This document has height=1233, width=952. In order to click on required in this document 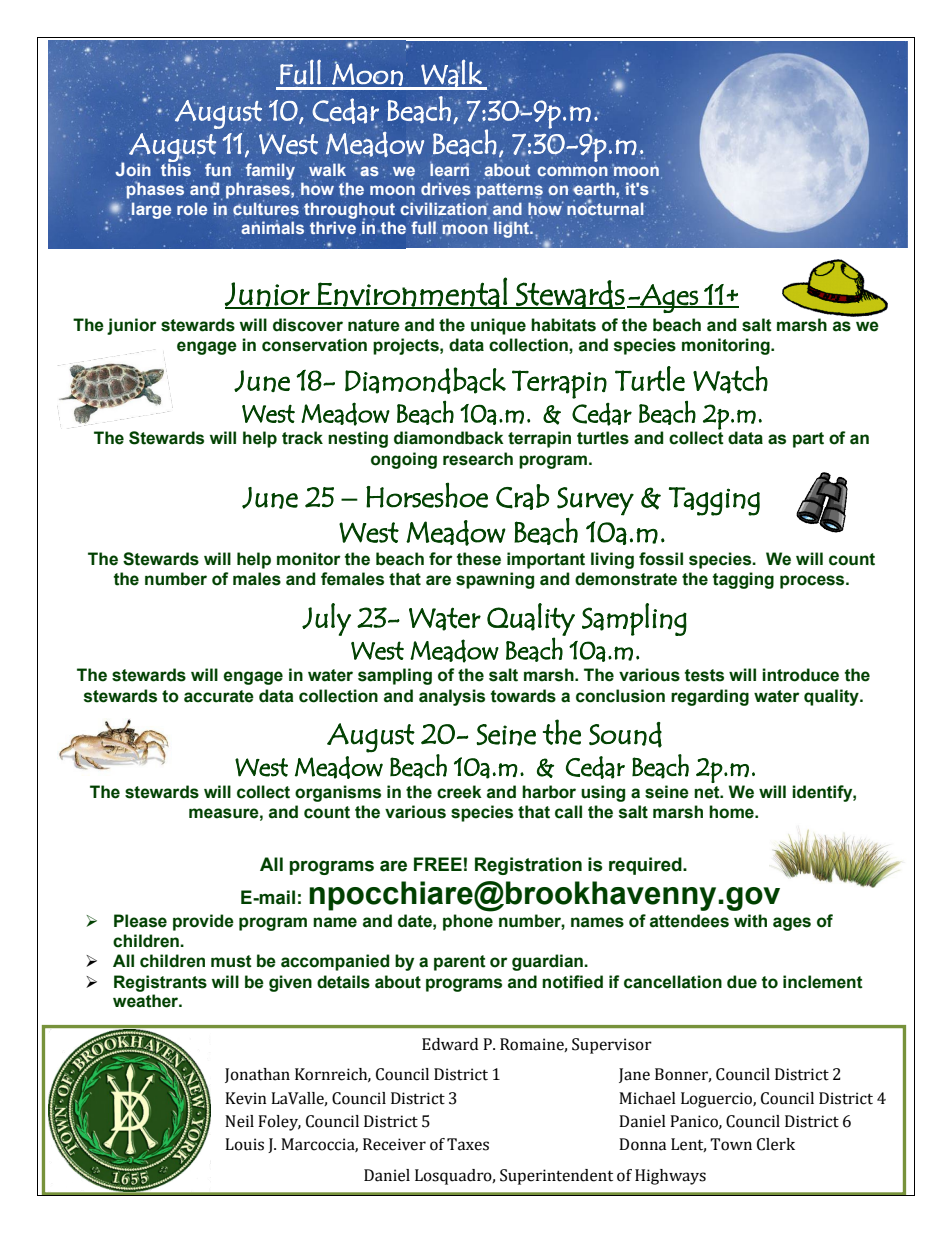, I will do `click(646, 866)`.
